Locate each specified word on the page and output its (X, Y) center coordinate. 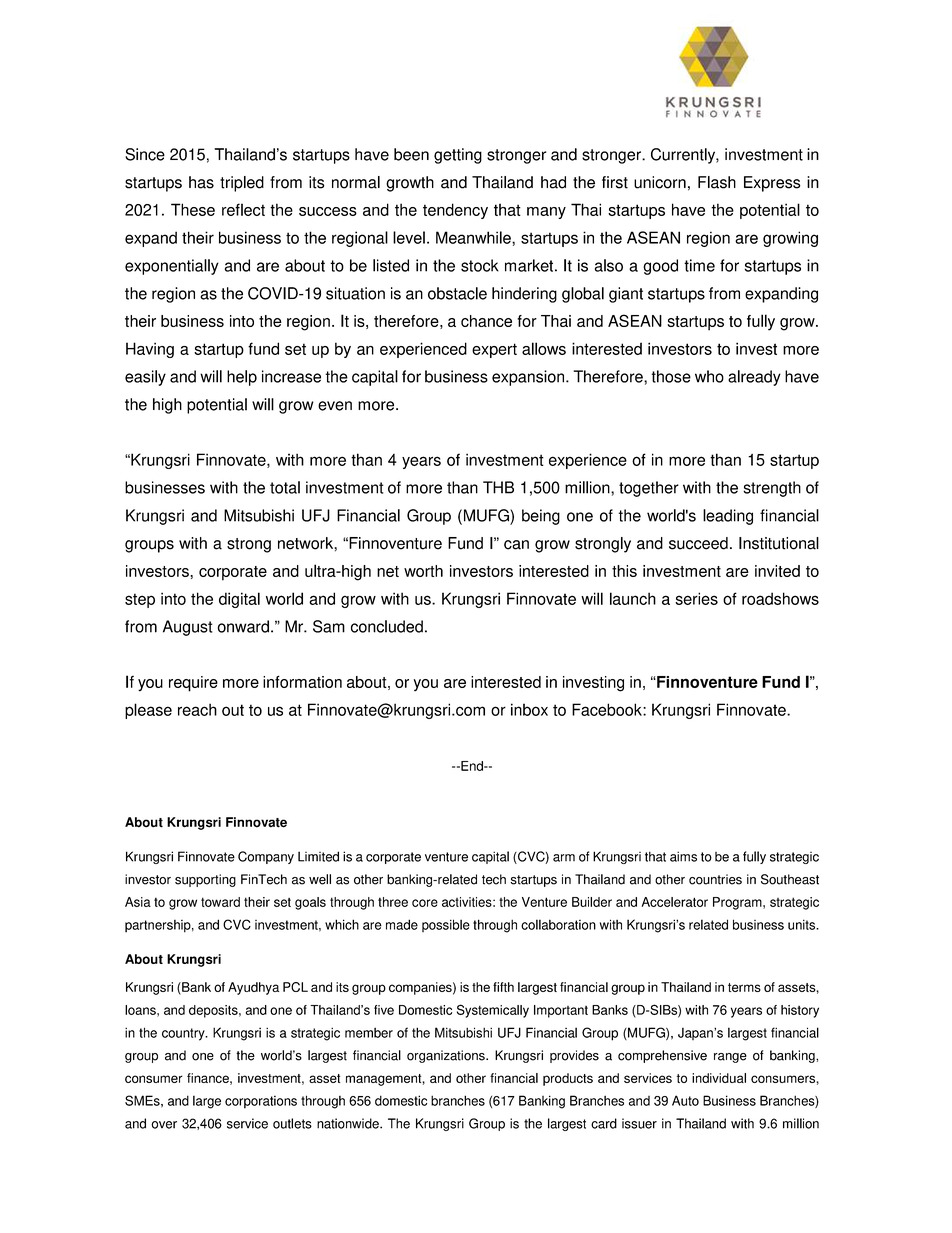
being (541, 517)
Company (266, 857)
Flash (717, 182)
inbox (529, 709)
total (285, 487)
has (201, 182)
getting (458, 156)
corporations (261, 1102)
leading (728, 517)
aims (683, 856)
